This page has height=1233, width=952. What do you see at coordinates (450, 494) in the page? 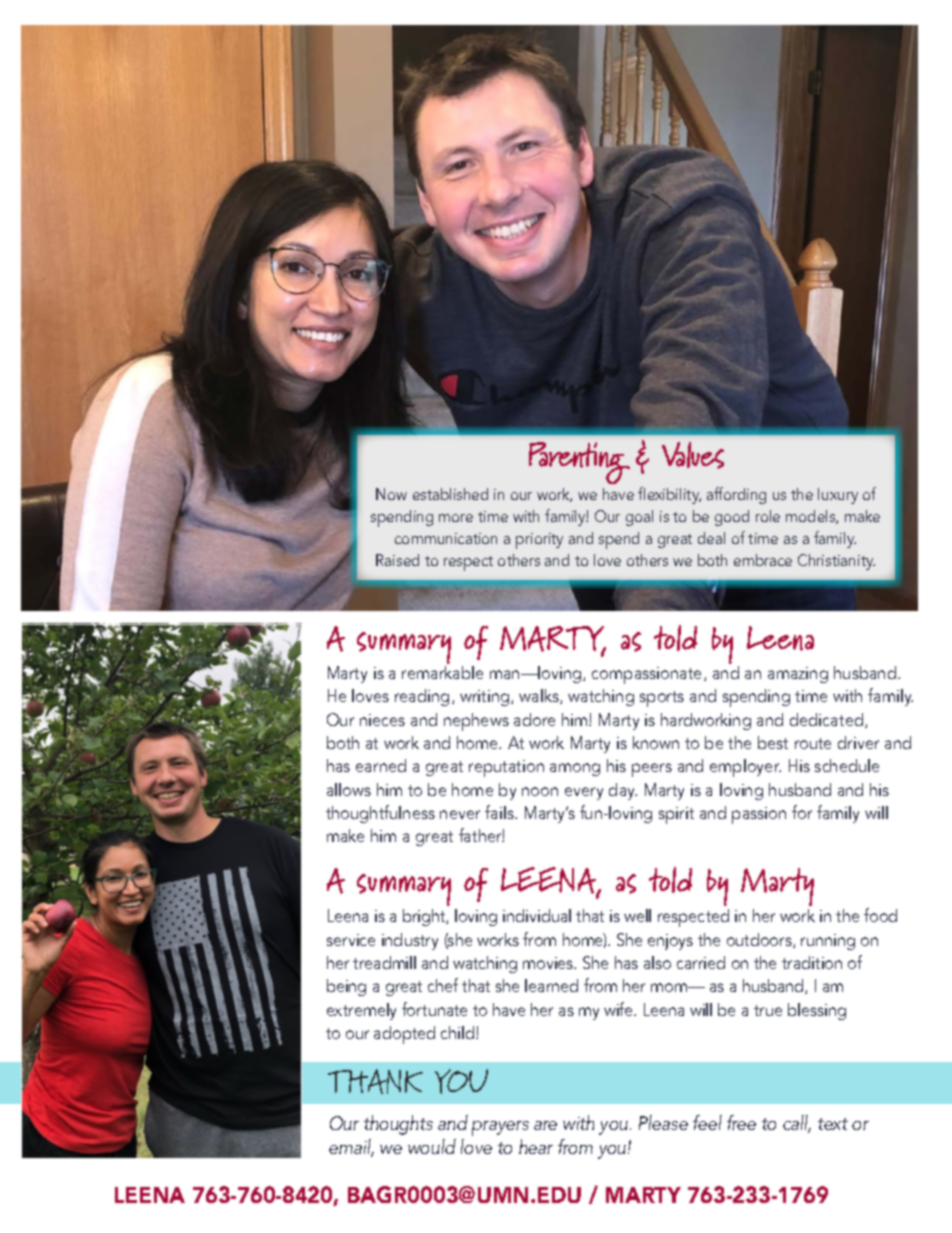
I see `established` at bounding box center [450, 494].
